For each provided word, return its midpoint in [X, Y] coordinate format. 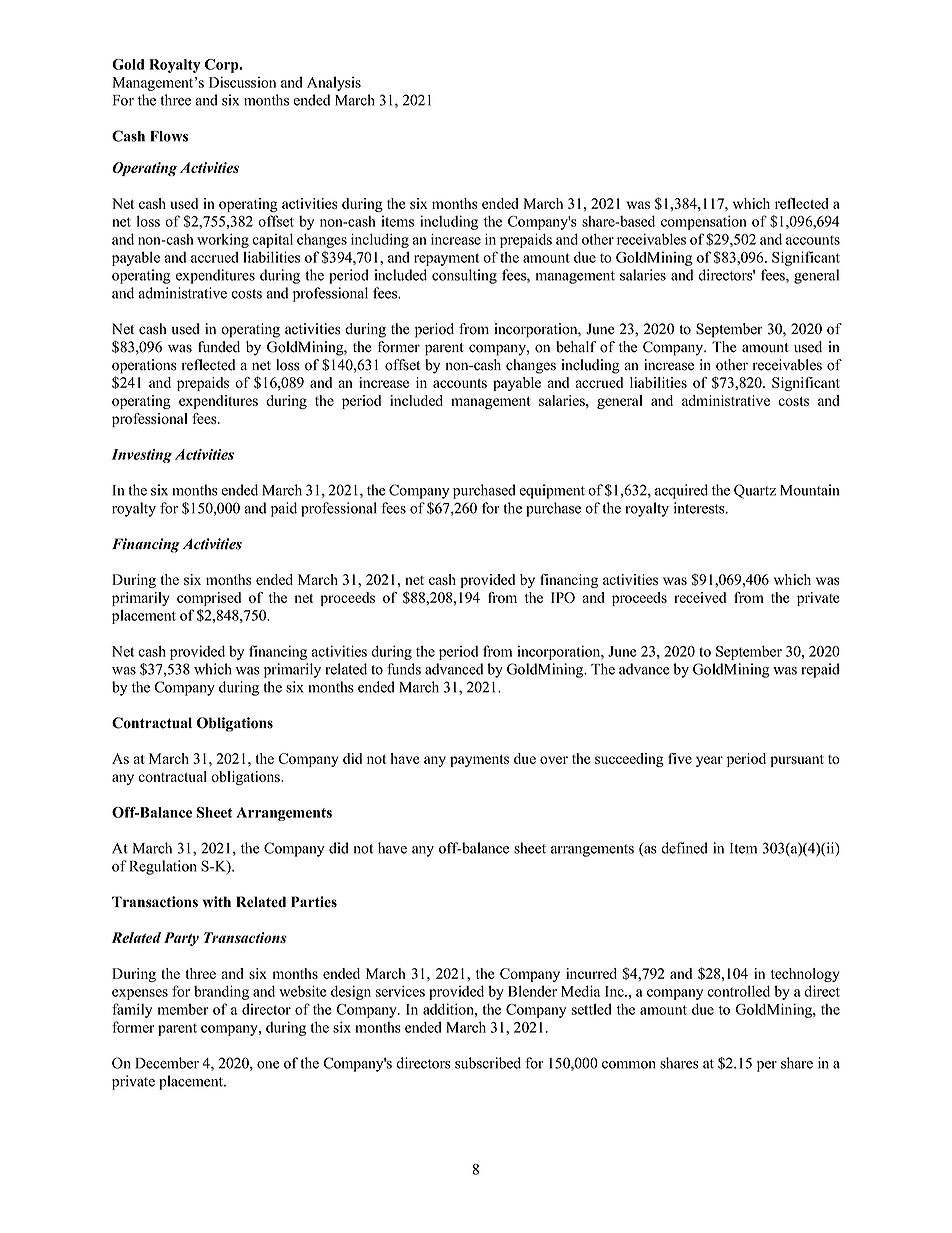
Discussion [242, 82]
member [183, 1009]
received [700, 597]
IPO [563, 597]
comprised [209, 599]
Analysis [334, 83]
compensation [704, 222]
